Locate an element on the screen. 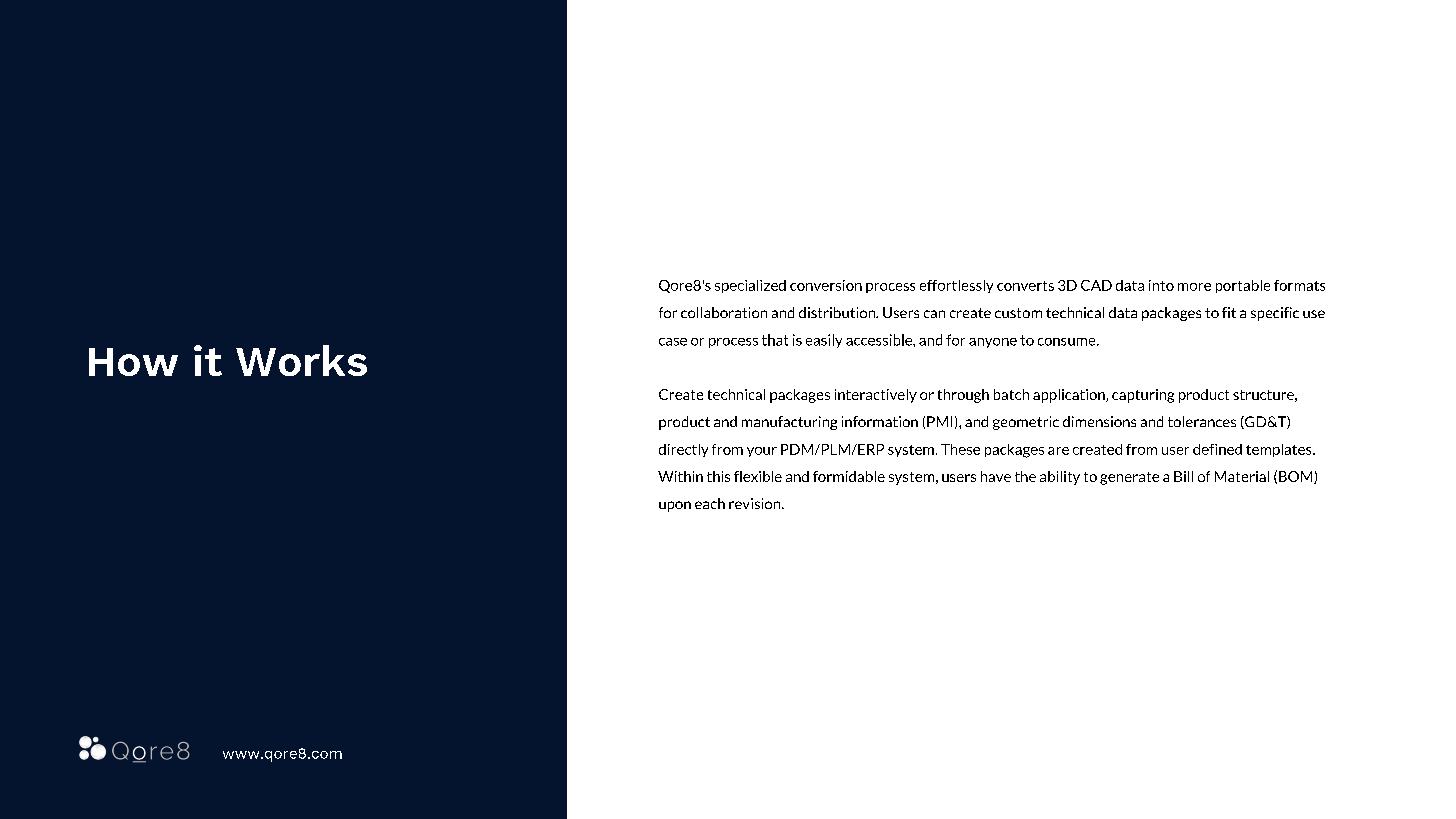 The height and width of the screenshot is (819, 1456). directly is located at coordinates (683, 450).
